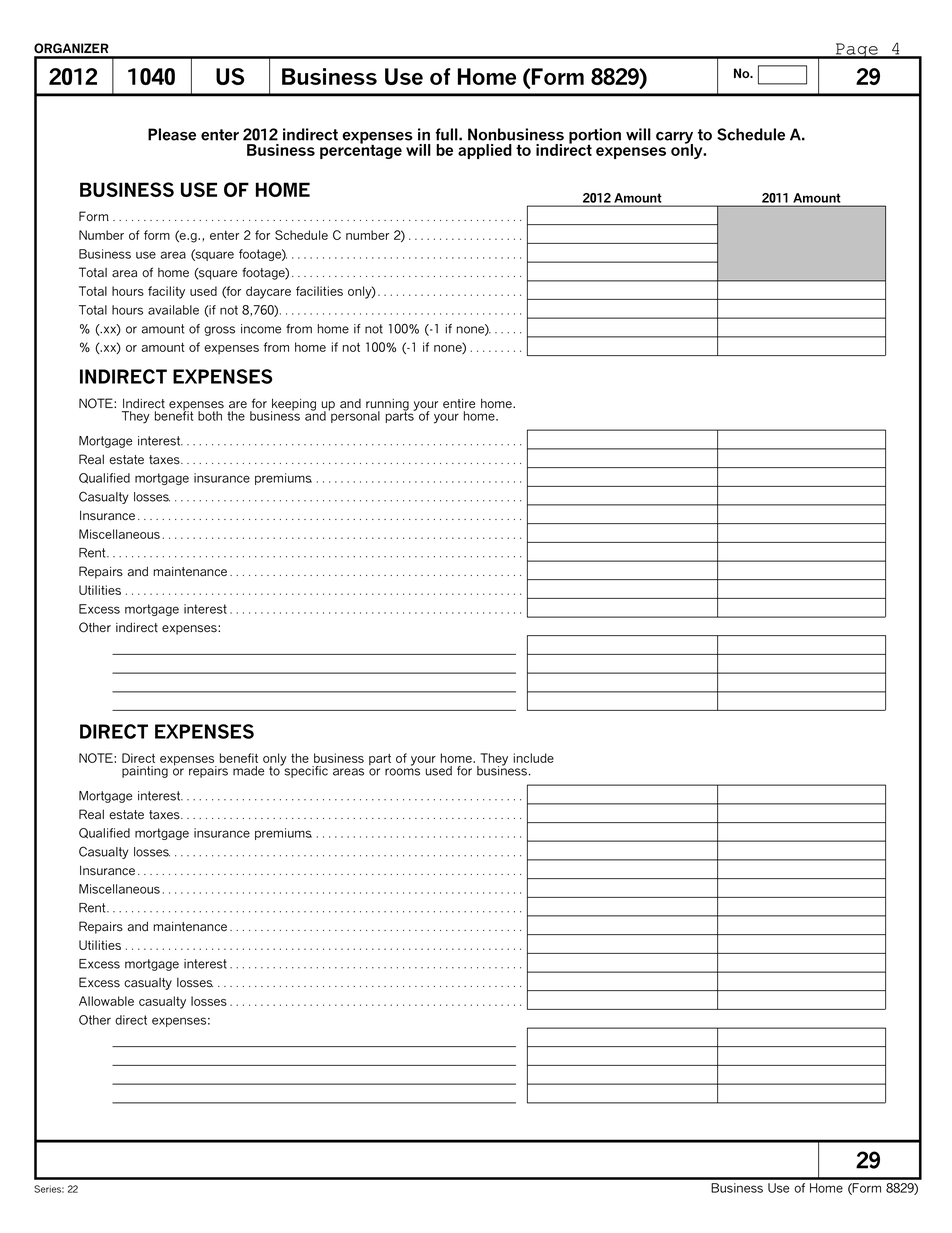  I want to click on portion, so click(595, 137).
